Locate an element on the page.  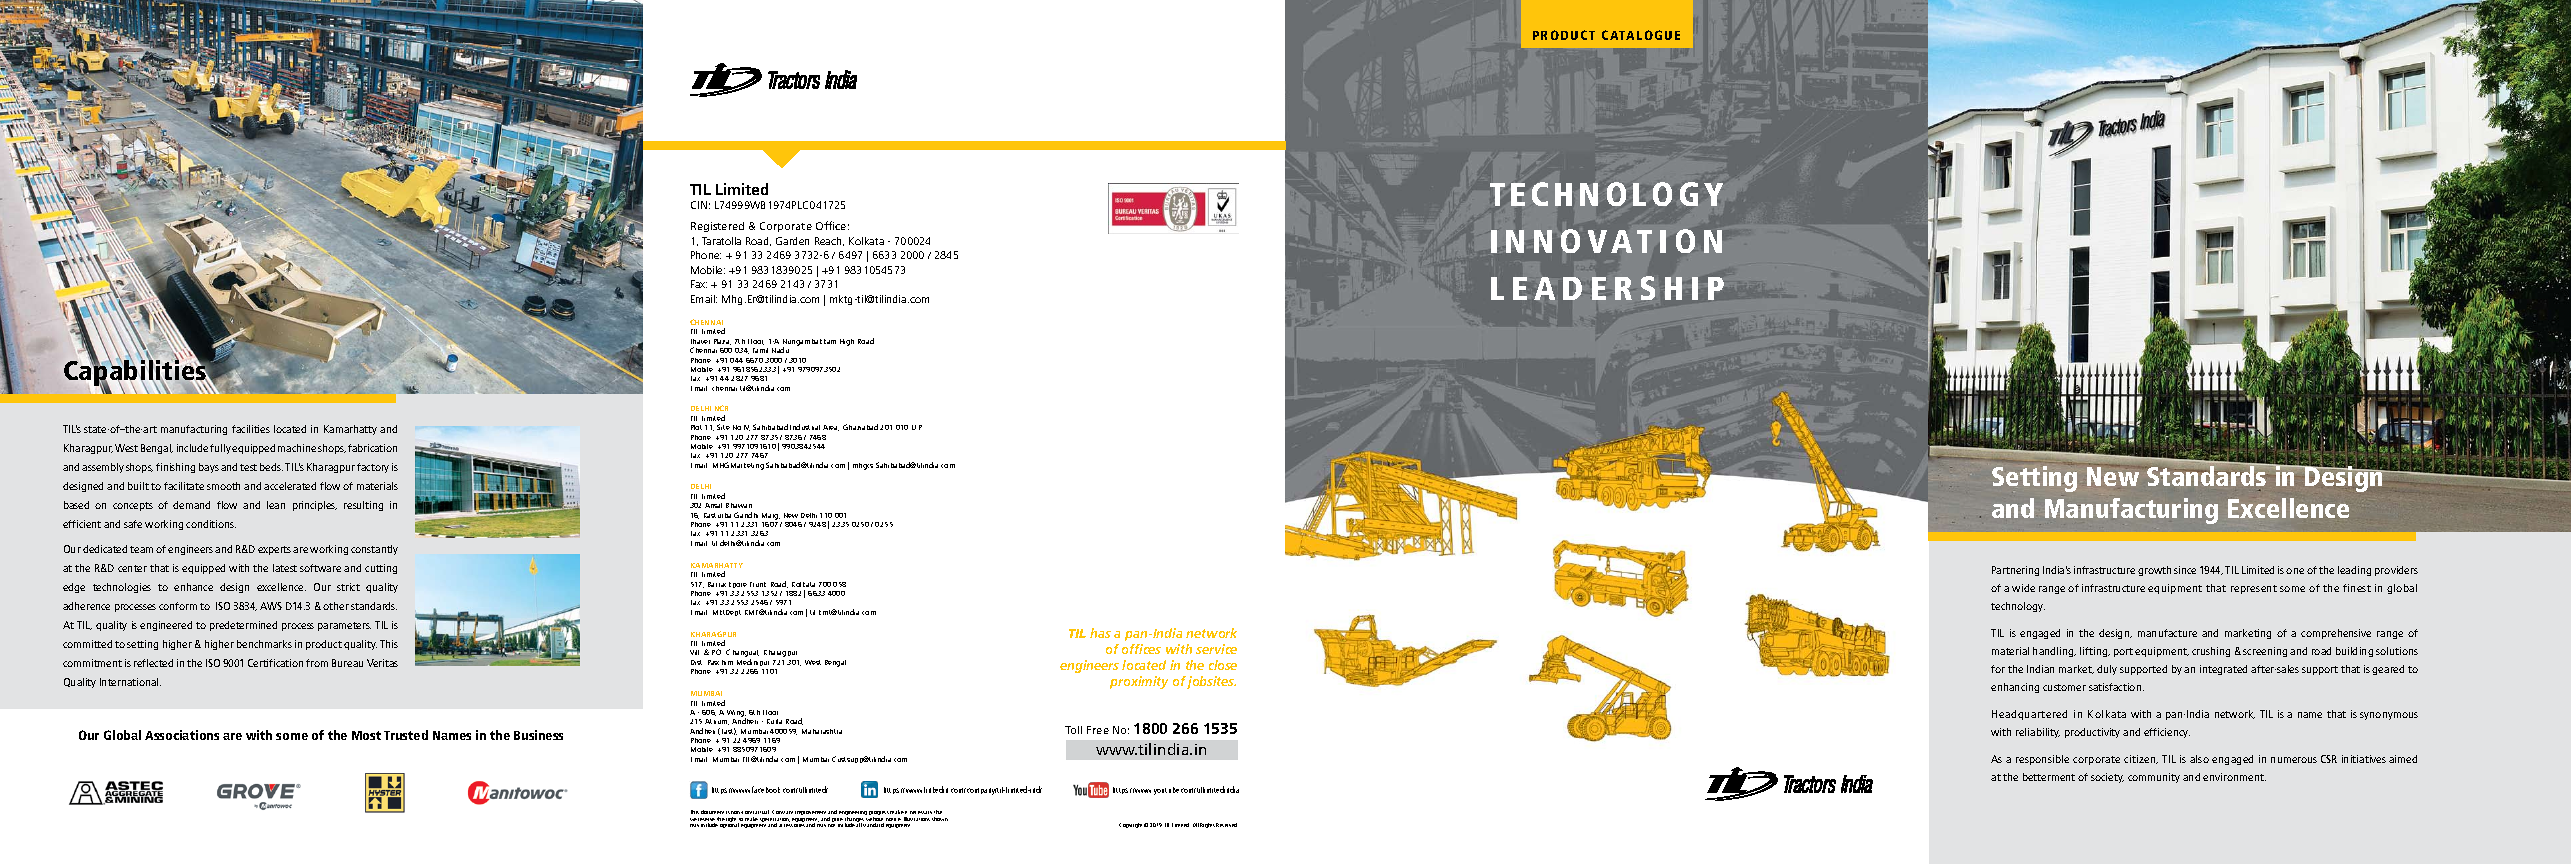
CATALOGUE is located at coordinates (1641, 35).
